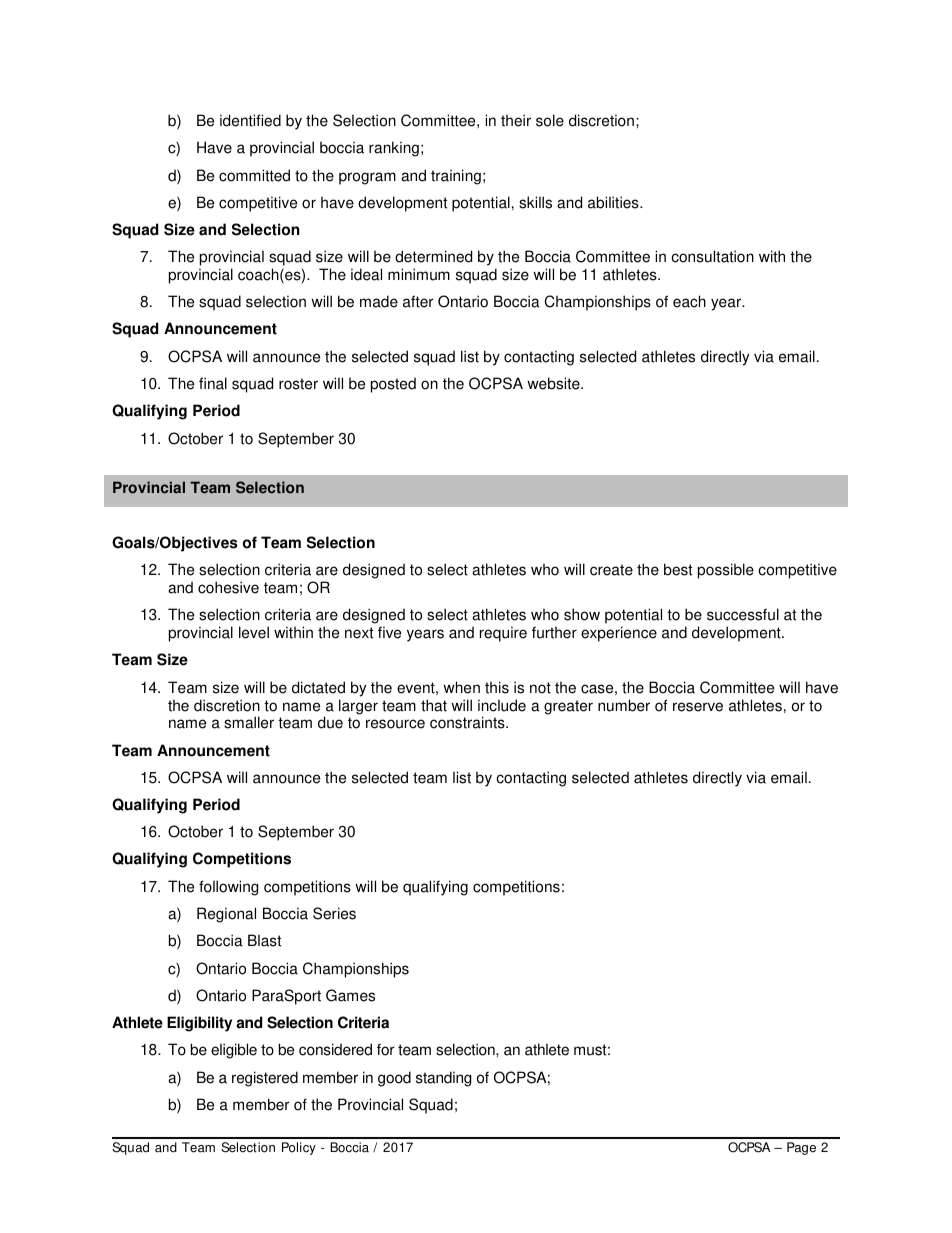 This screenshot has width=952, height=1233. I want to click on consultation, so click(712, 256).
